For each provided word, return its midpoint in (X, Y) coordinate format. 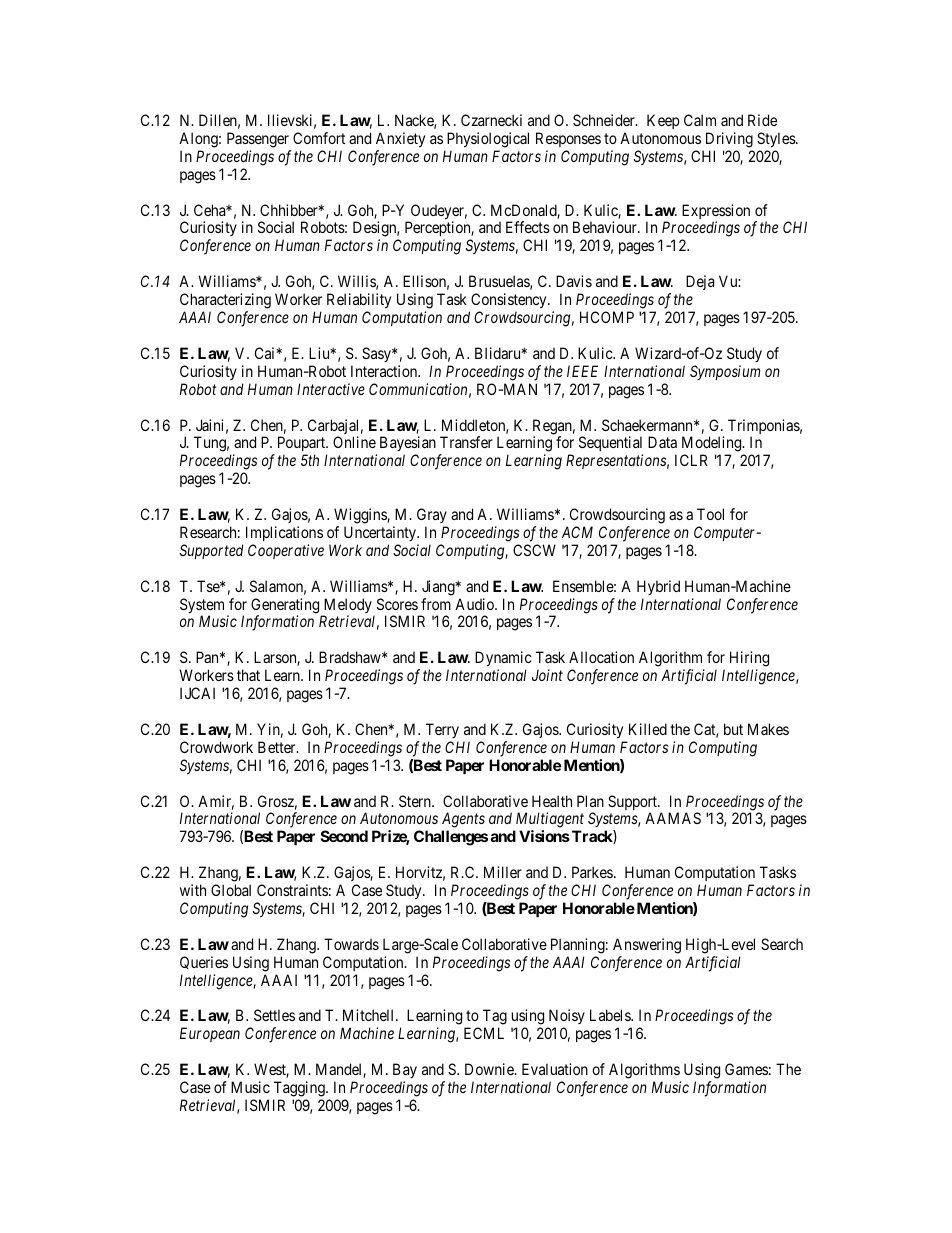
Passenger (258, 140)
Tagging (300, 1089)
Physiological (488, 140)
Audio (475, 604)
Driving (729, 140)
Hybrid (658, 587)
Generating (286, 607)
